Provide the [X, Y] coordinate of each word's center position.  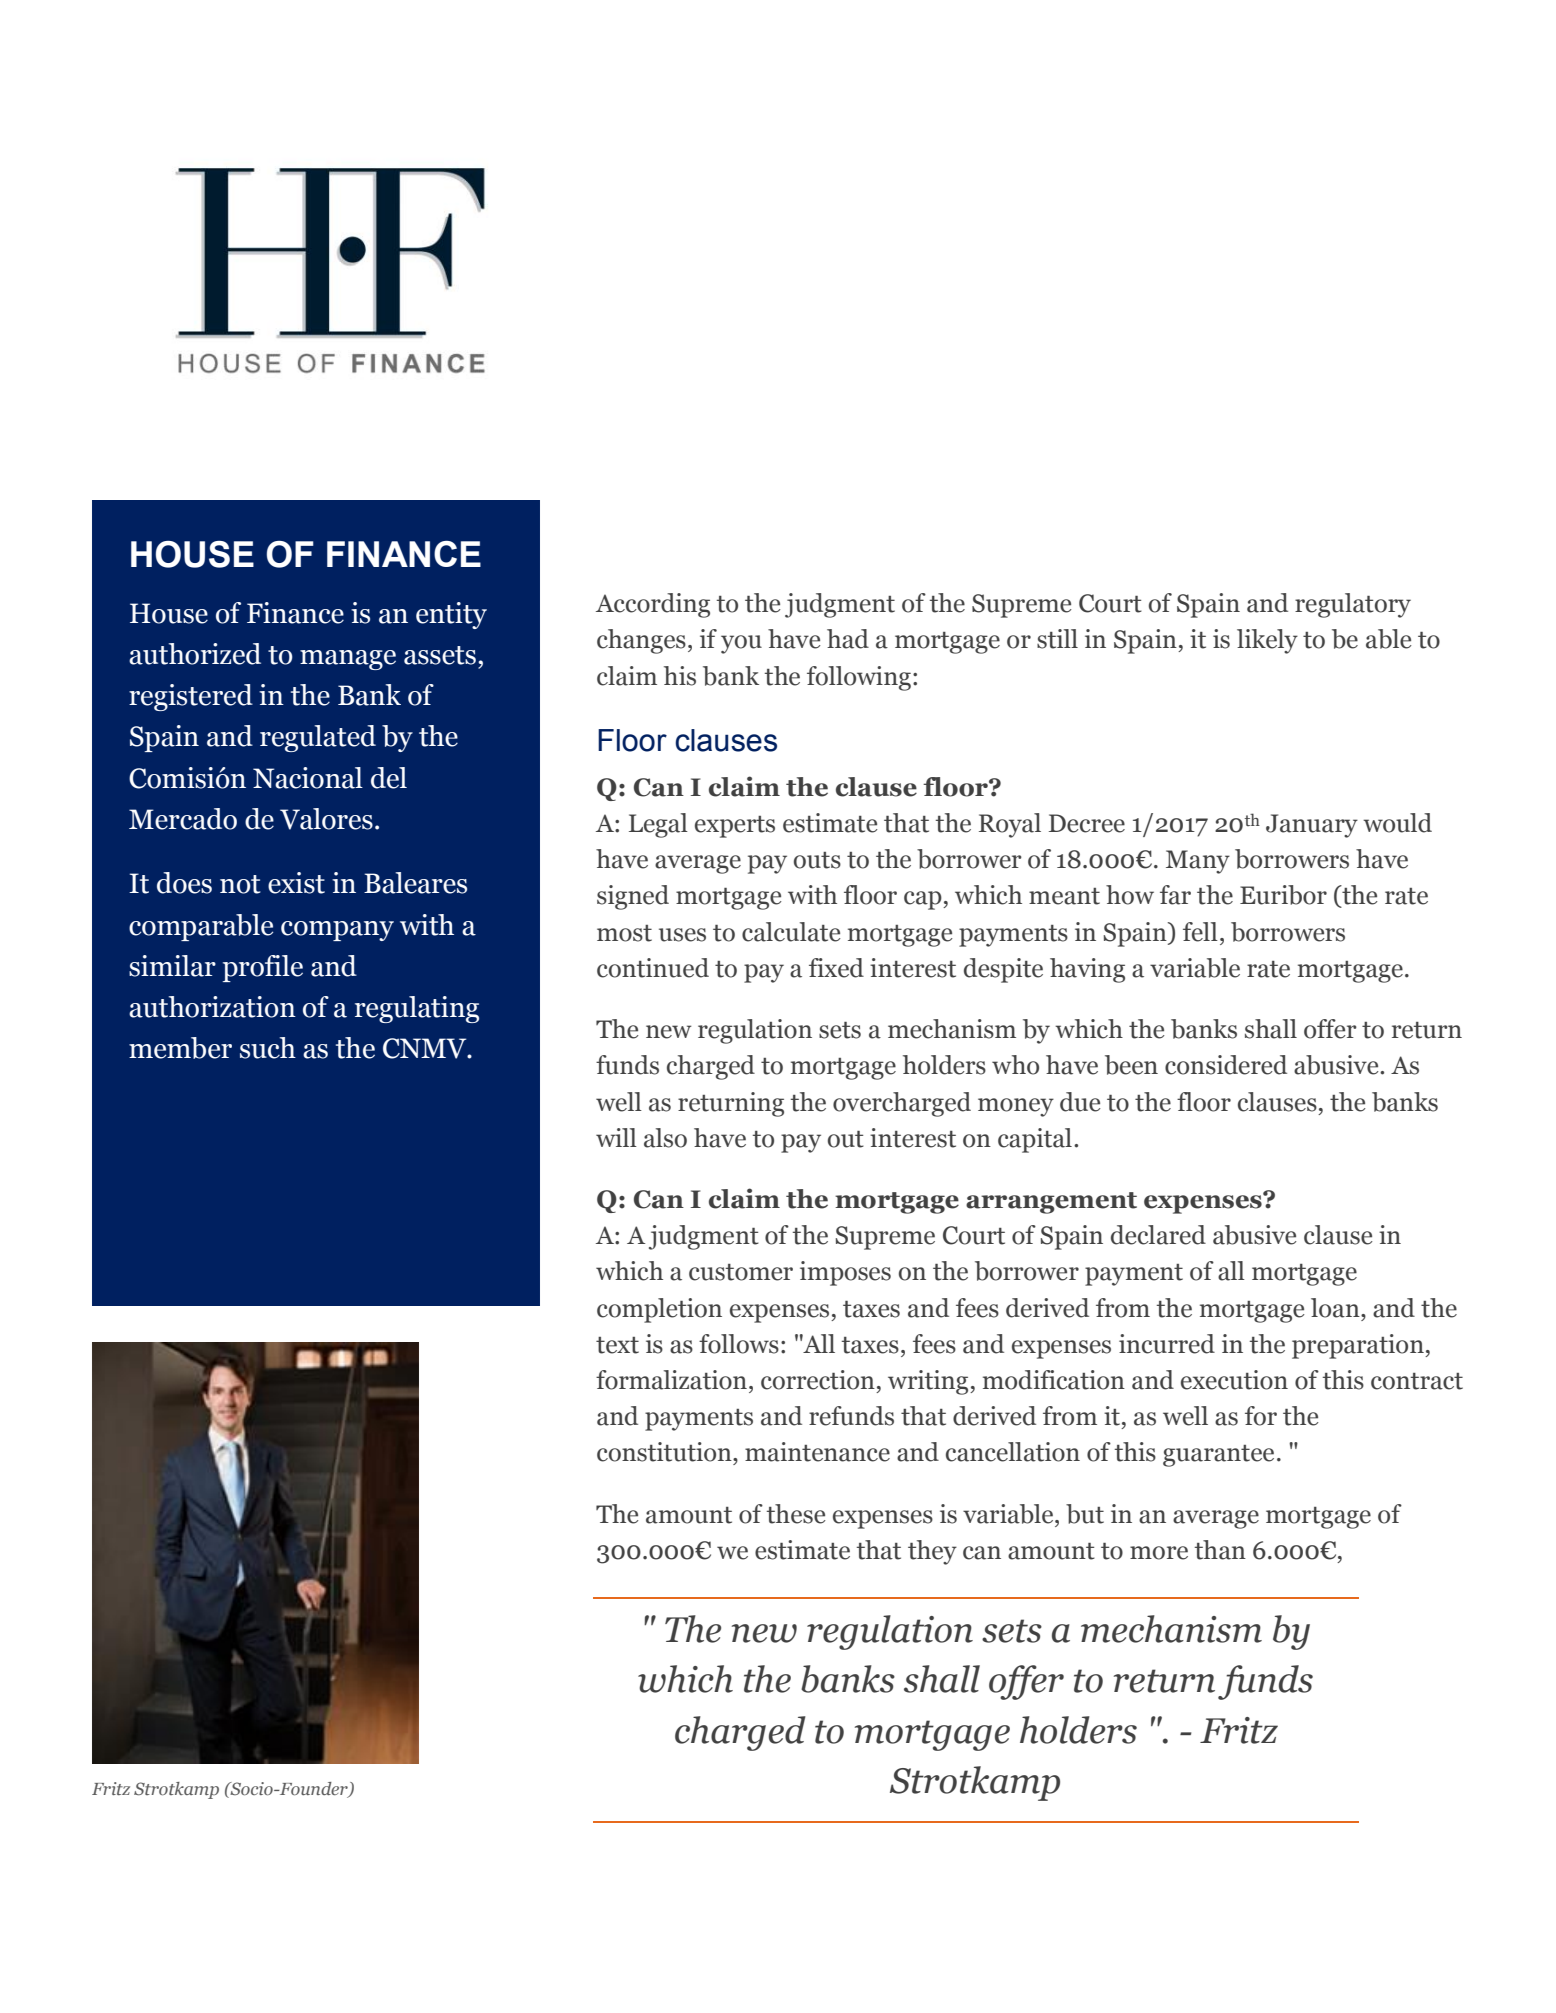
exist [296, 883]
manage [348, 660]
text [617, 1345]
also [665, 1138]
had [848, 639]
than [1220, 1550]
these [796, 1514]
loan [1336, 1308]
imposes [845, 1273]
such [268, 1048]
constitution [665, 1452]
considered [1226, 1065]
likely [1267, 641]
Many [1198, 862]
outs [817, 860]
